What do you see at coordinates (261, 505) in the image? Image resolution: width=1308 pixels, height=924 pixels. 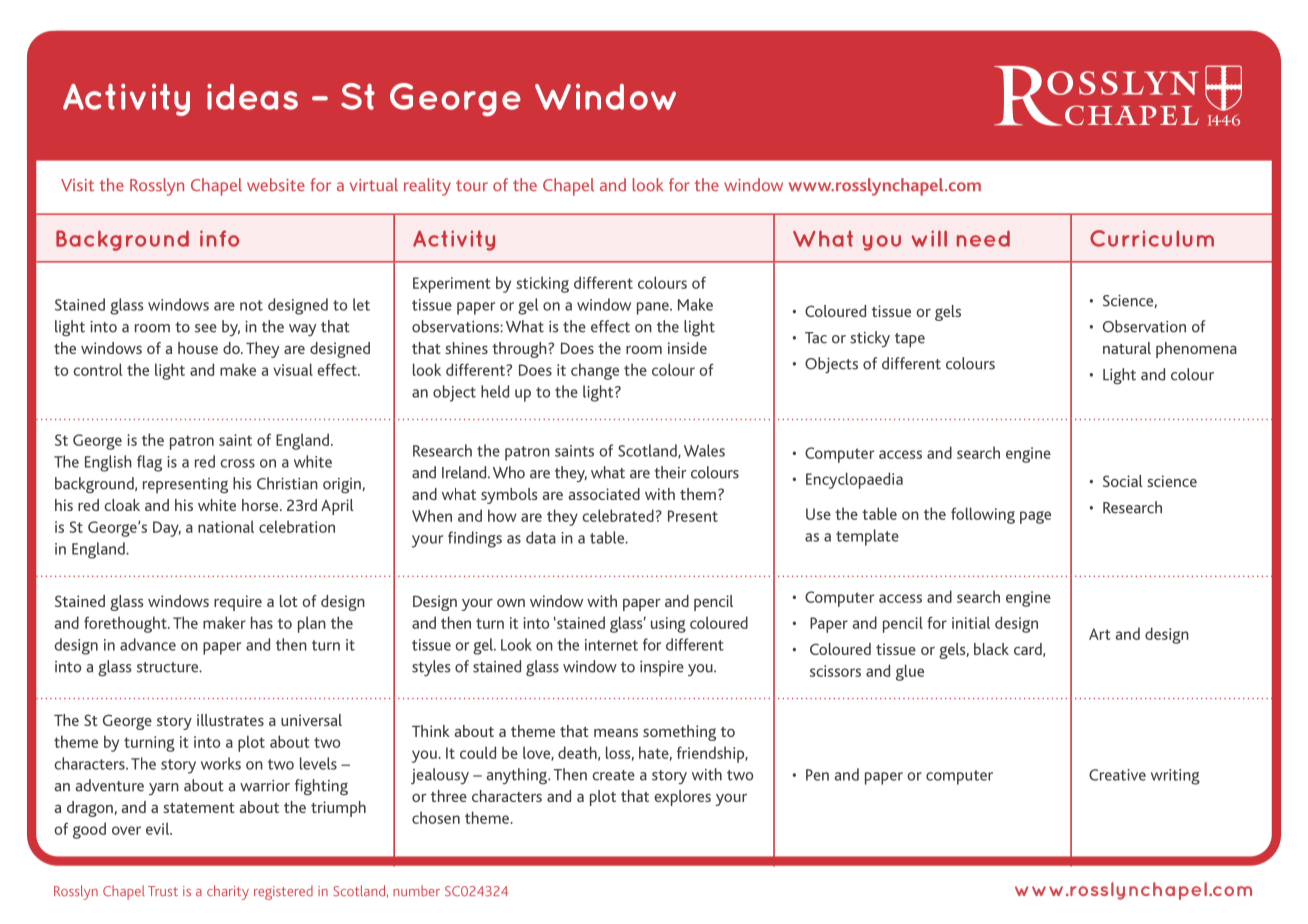 I see `horse` at bounding box center [261, 505].
